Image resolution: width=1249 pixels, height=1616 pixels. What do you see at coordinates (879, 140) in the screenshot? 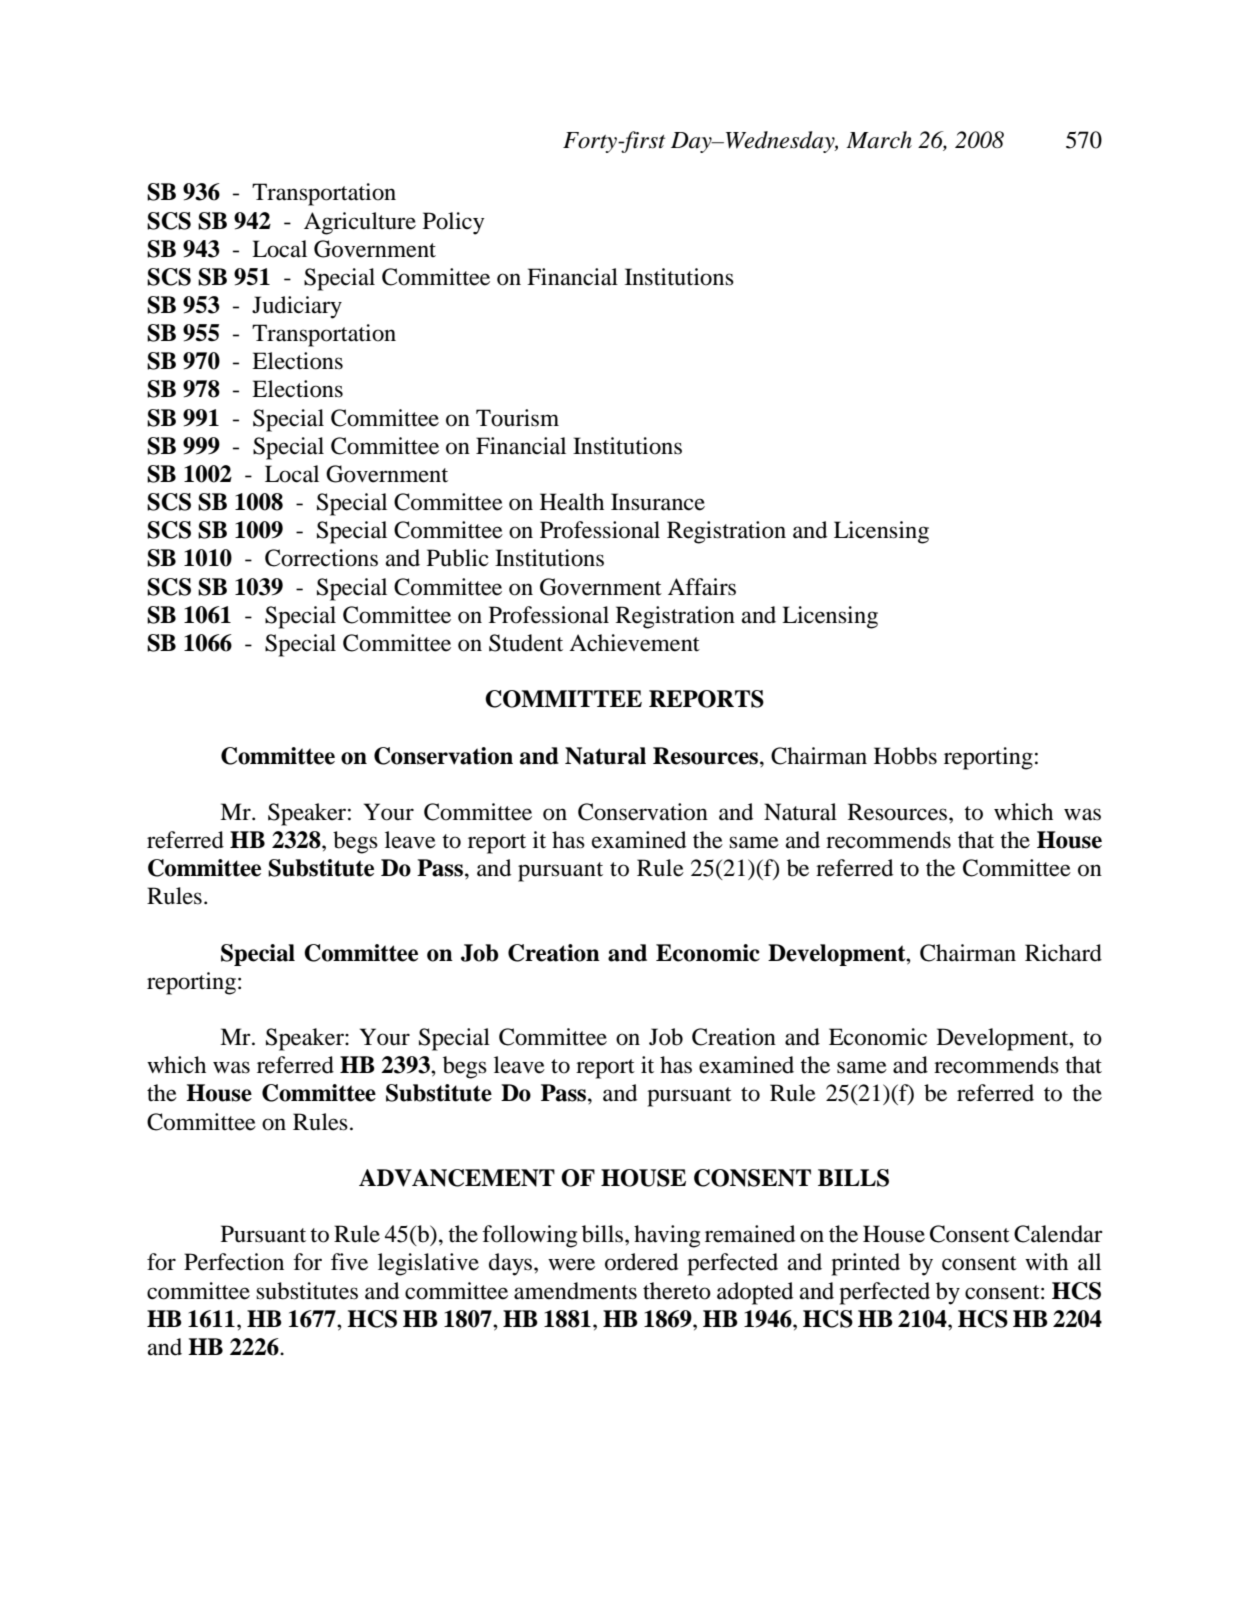
I see `March` at bounding box center [879, 140].
